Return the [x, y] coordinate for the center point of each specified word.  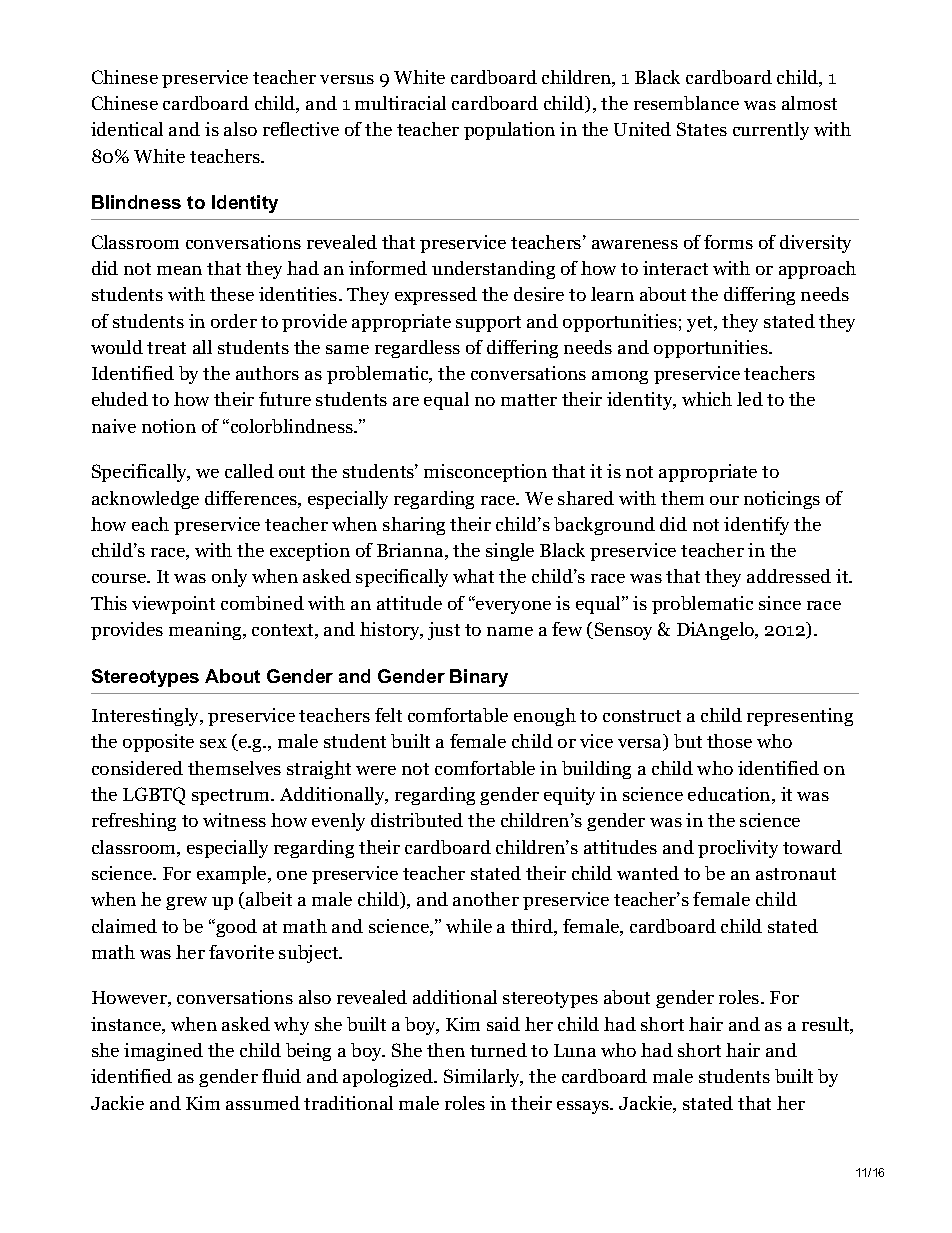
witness [234, 820]
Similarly [483, 1078]
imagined [163, 1052]
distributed [417, 820]
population [509, 131]
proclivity [738, 849]
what [473, 576]
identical [127, 129]
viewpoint [173, 605]
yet [701, 324]
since [780, 603]
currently [771, 131]
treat [166, 348]
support [488, 324]
